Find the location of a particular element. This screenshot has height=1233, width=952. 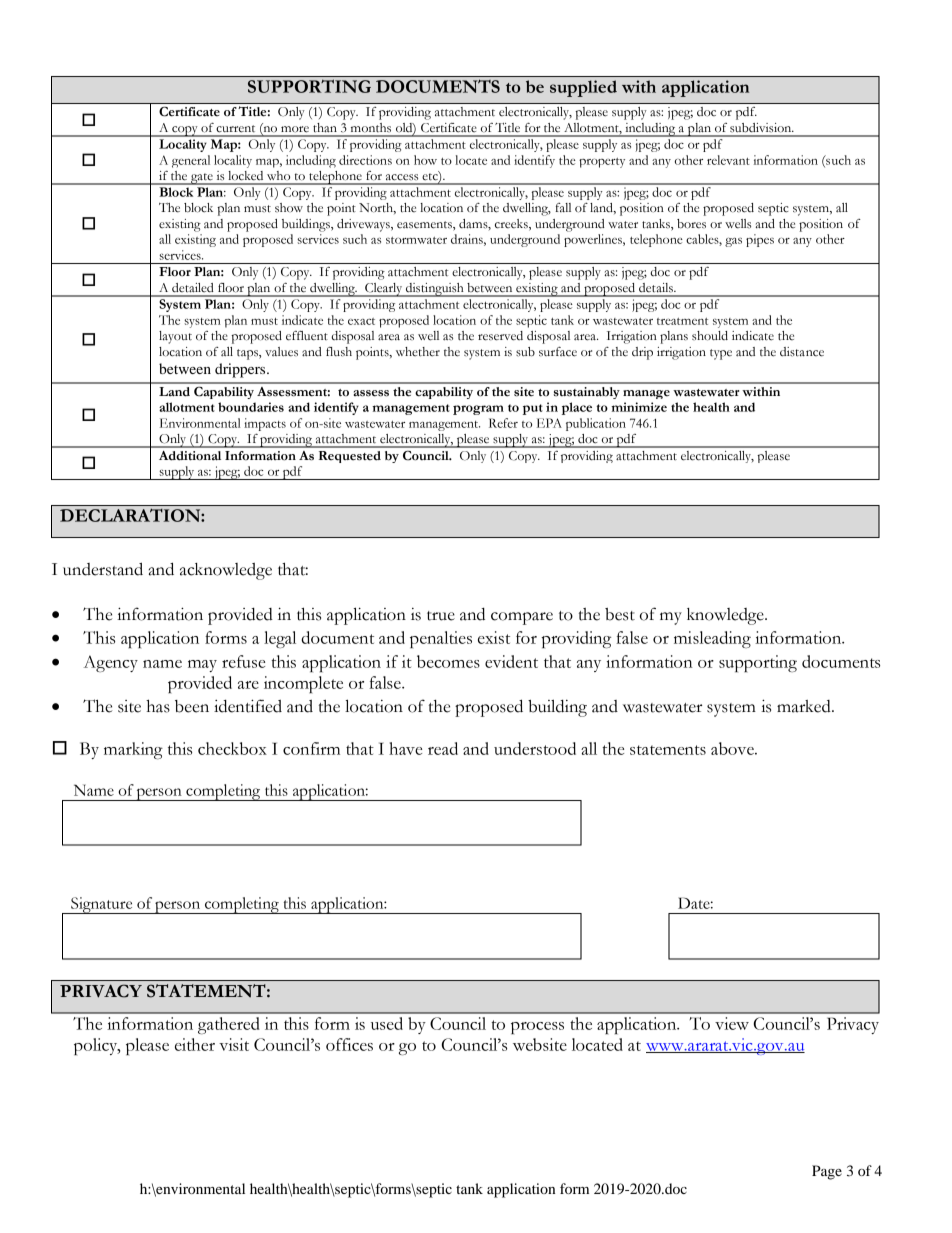

Signature is located at coordinates (102, 905).
